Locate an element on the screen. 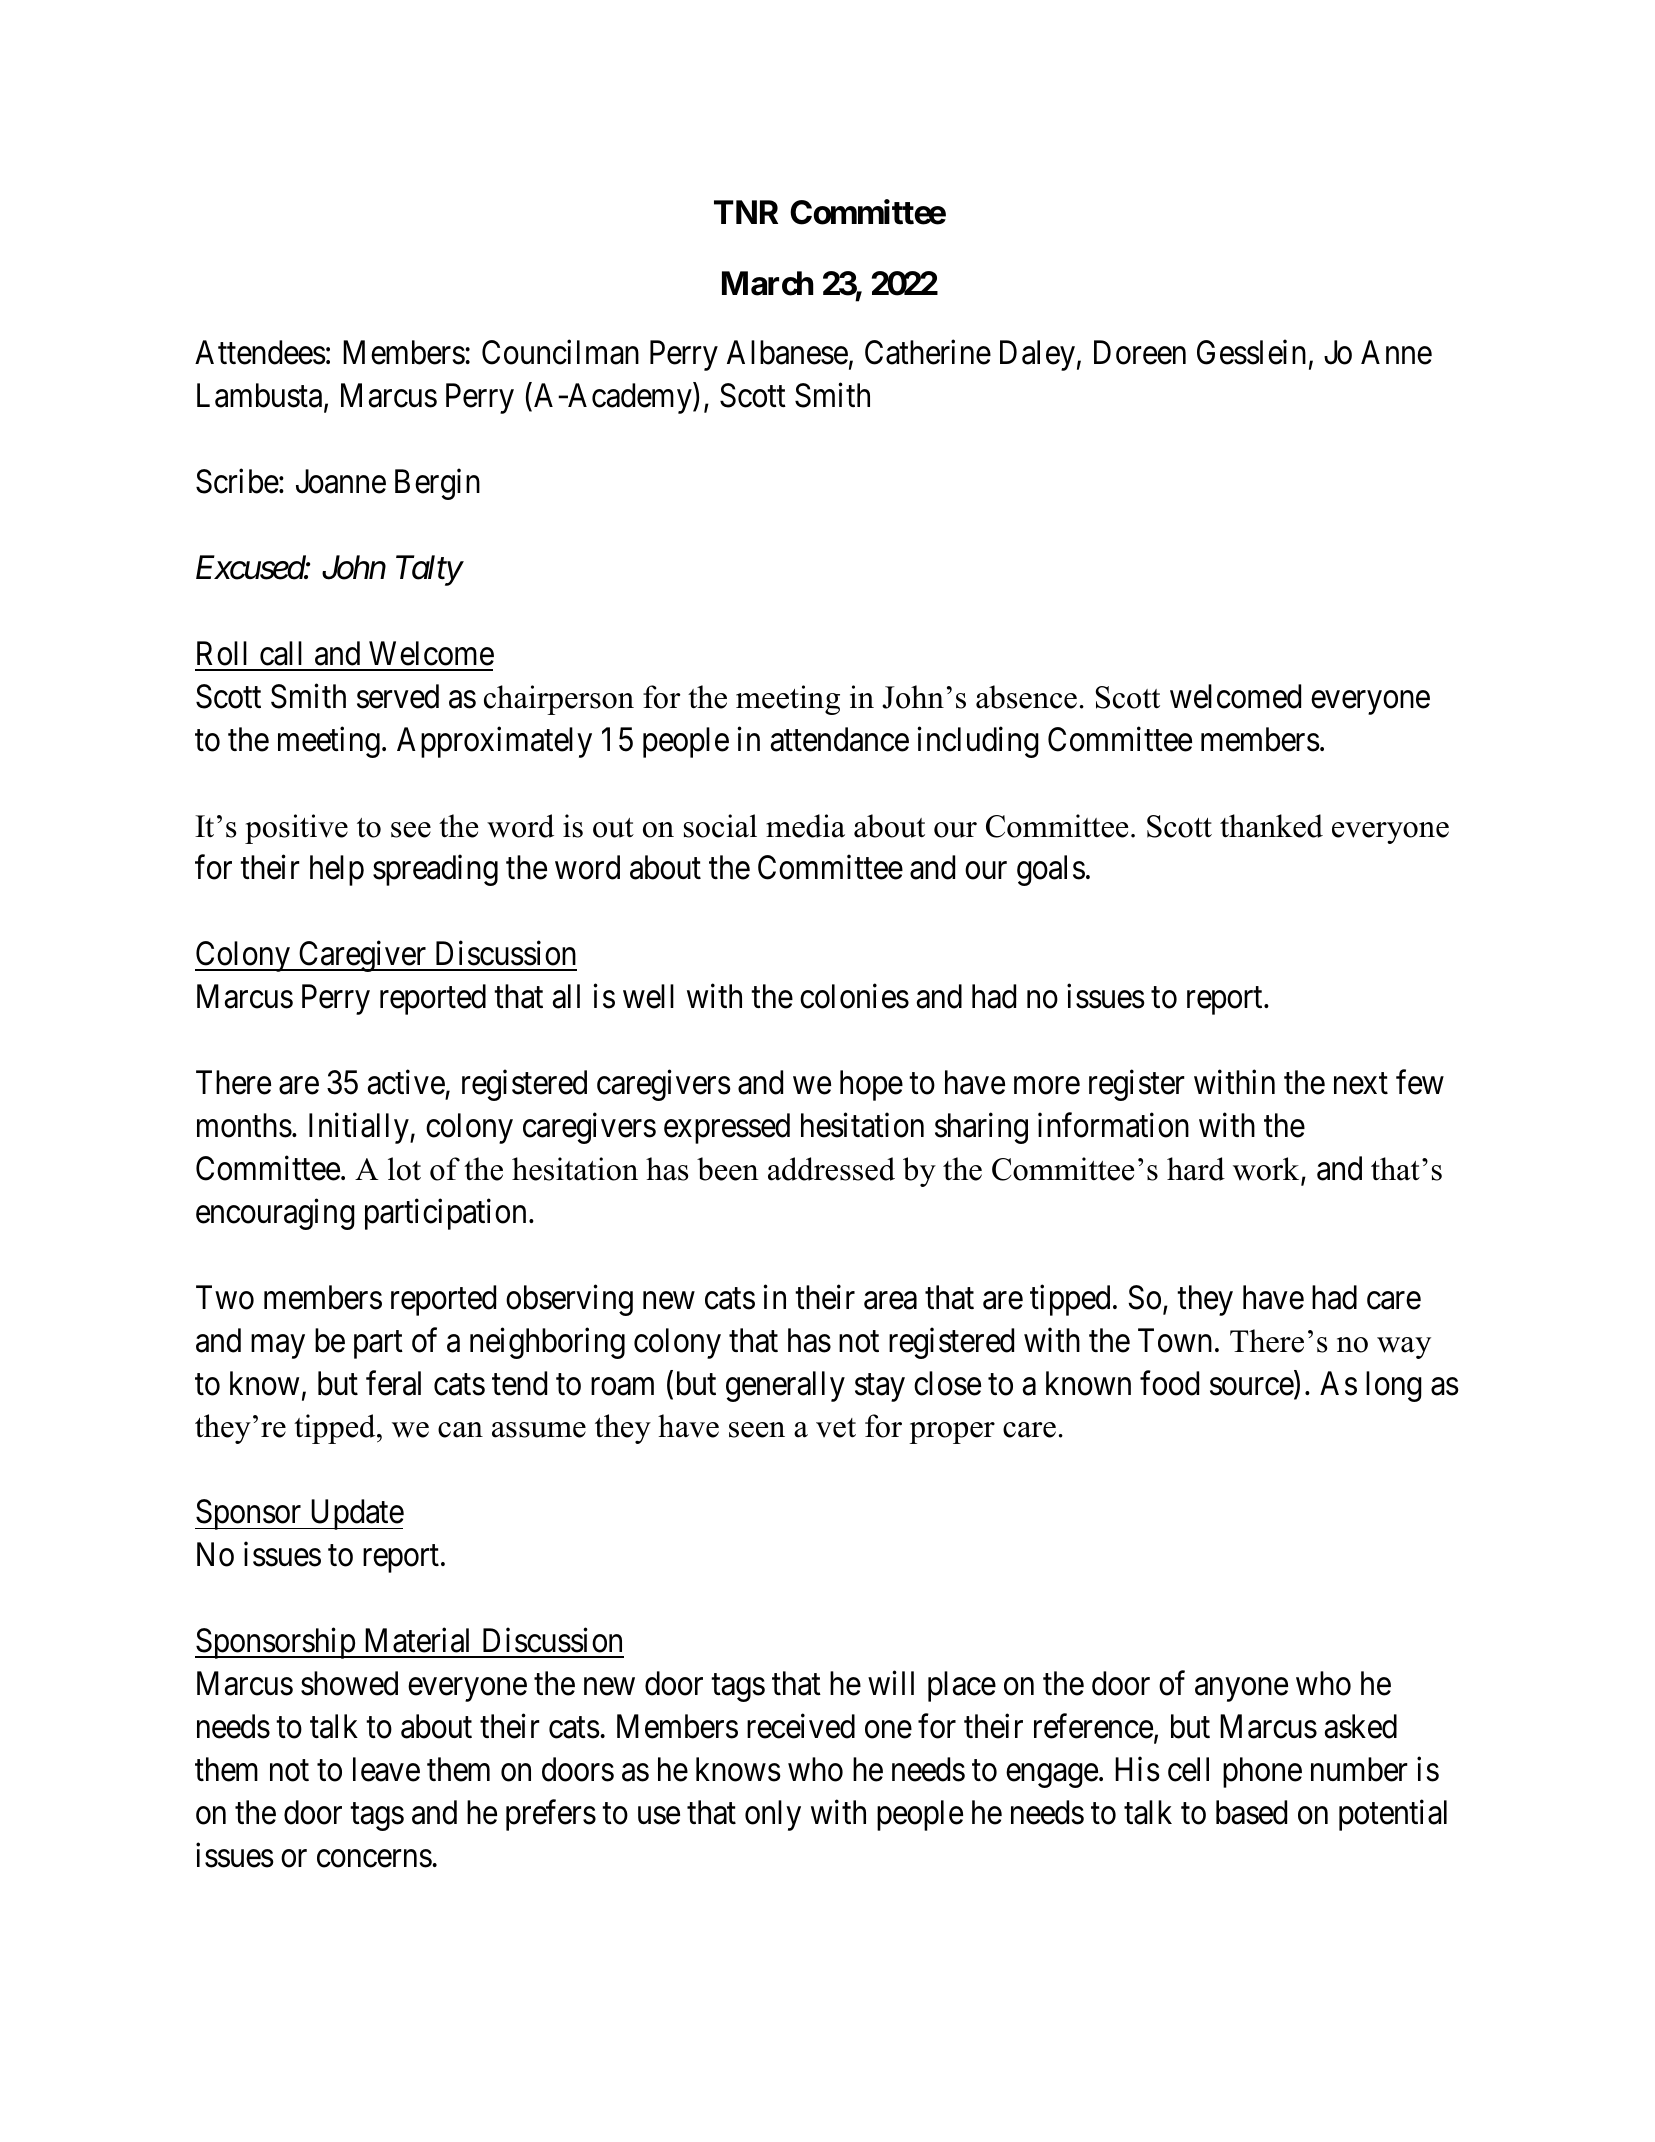 This screenshot has width=1655, height=2142. served is located at coordinates (398, 696).
